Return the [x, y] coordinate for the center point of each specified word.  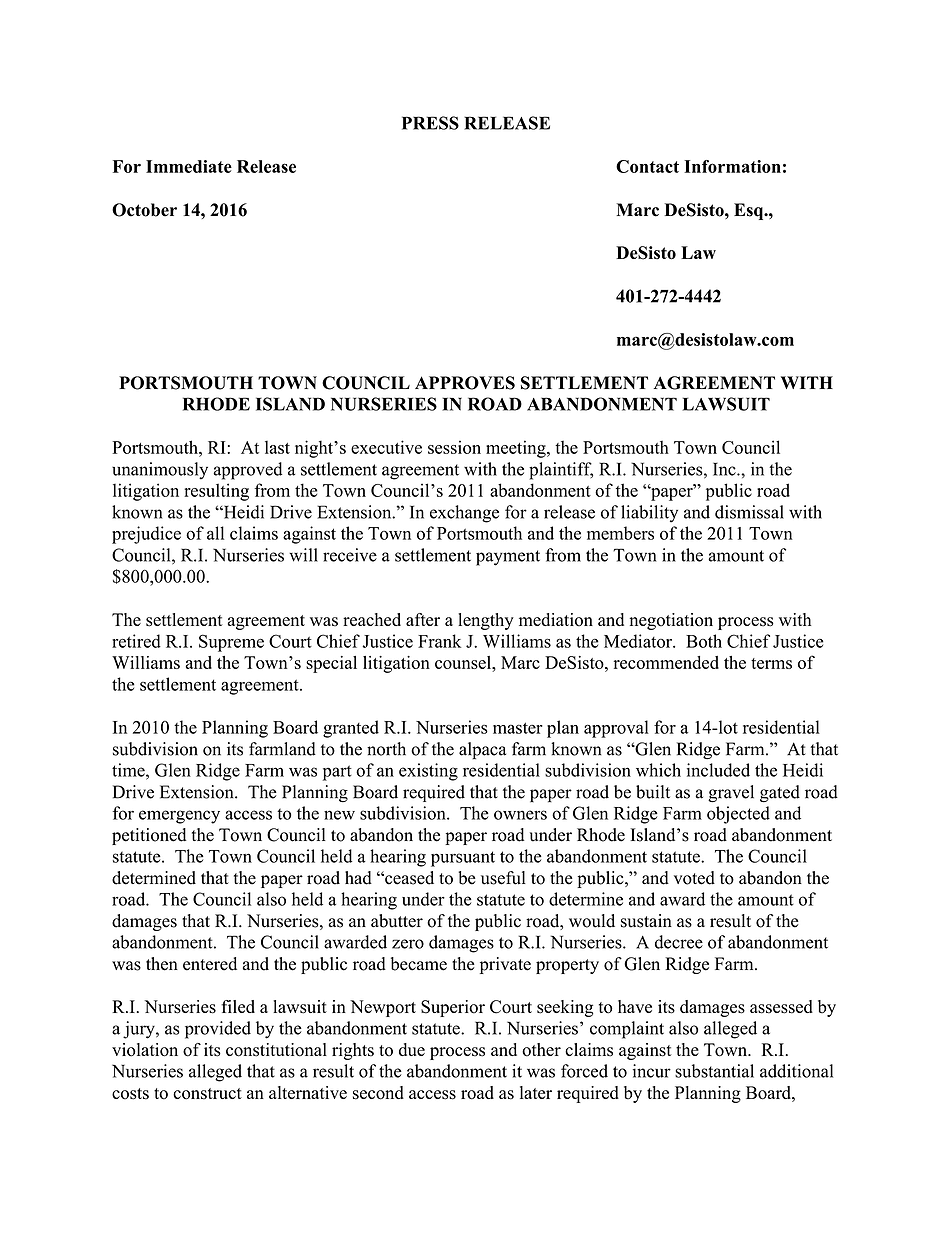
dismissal [749, 512]
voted [694, 878]
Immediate [189, 166]
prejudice [146, 535]
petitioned [149, 836]
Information [732, 166]
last [277, 447]
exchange [464, 514]
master [518, 728]
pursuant [463, 859]
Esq [750, 211]
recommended [666, 662]
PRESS [430, 123]
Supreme [231, 643]
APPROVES [465, 383]
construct [207, 1094]
